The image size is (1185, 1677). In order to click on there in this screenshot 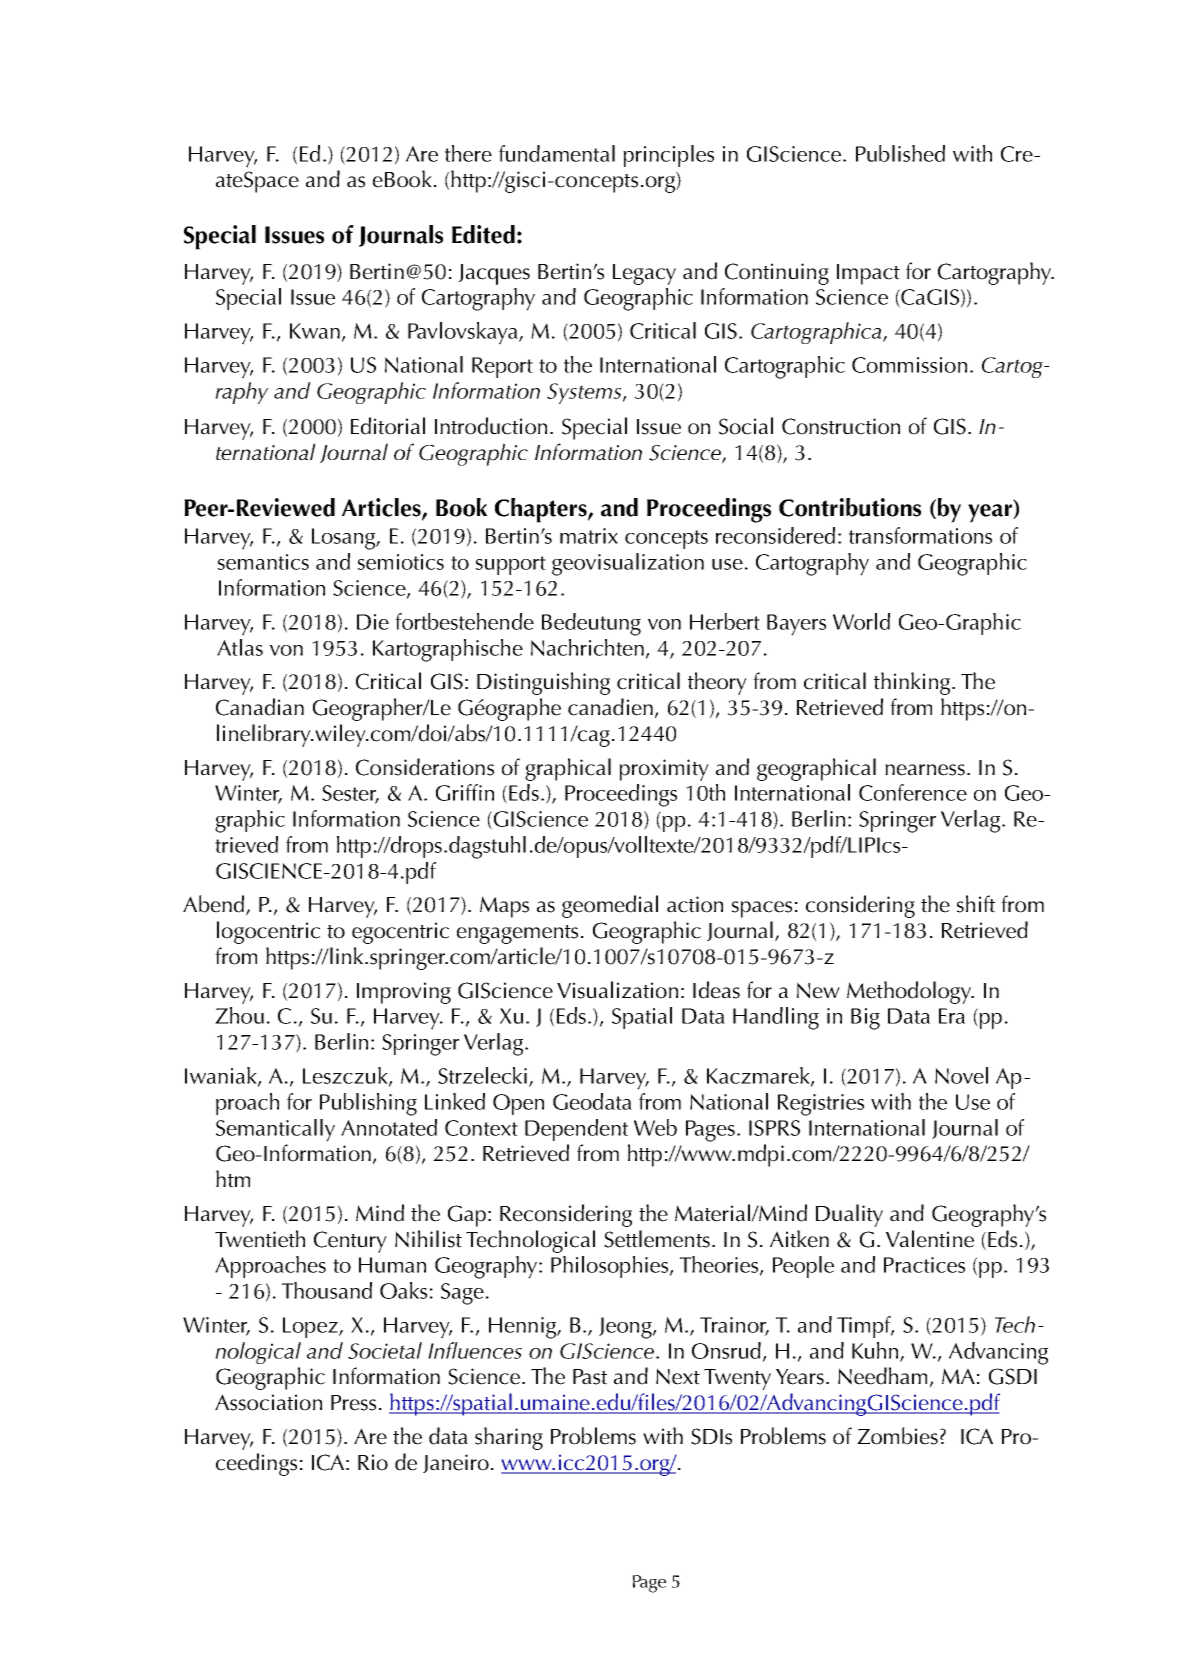, I will do `click(468, 153)`.
